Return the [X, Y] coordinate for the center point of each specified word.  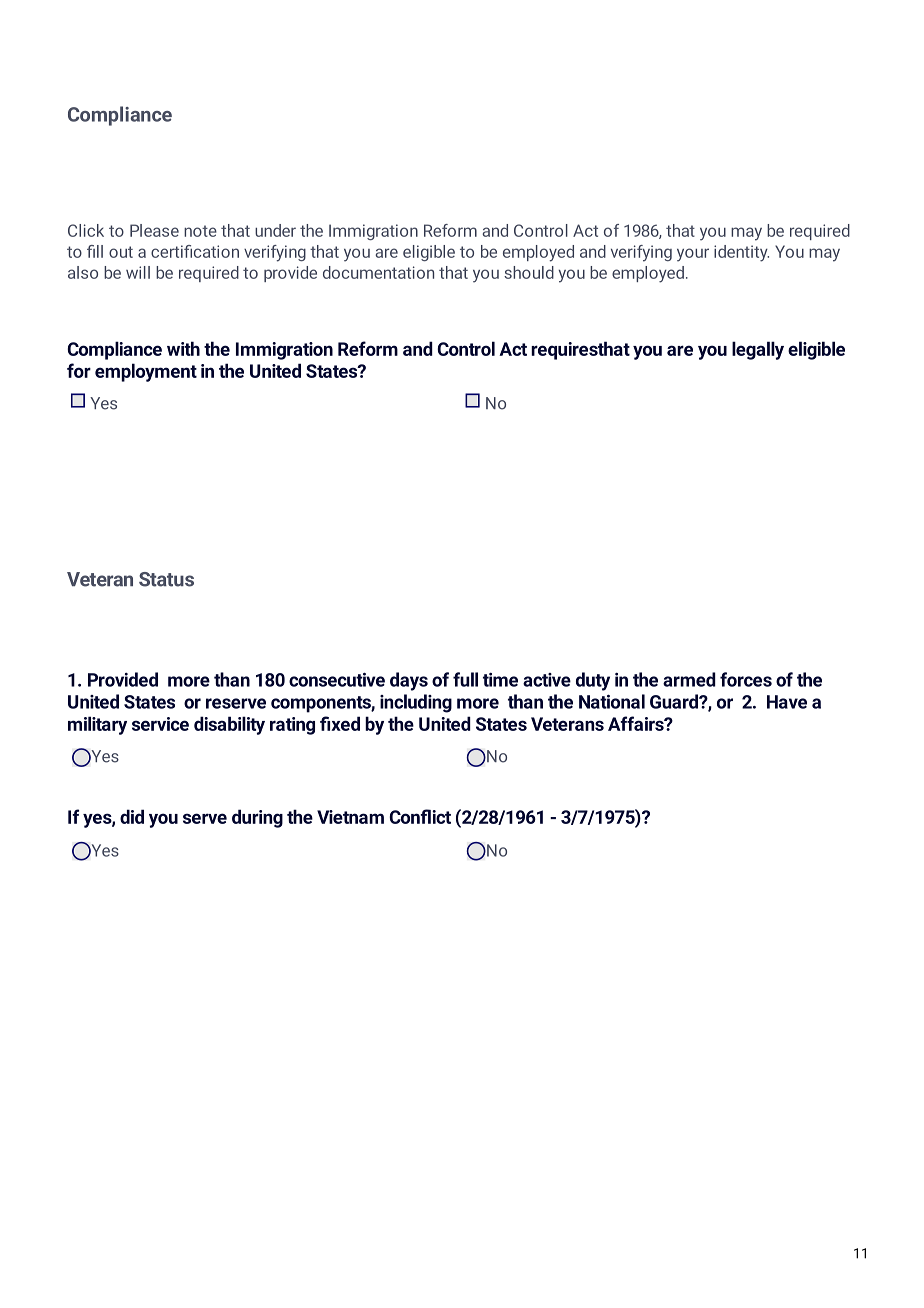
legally [758, 350]
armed [689, 679]
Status [166, 579]
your [693, 255]
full [465, 679]
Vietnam [350, 817]
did [132, 816]
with [183, 348]
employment [146, 372]
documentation [378, 272]
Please [154, 230]
